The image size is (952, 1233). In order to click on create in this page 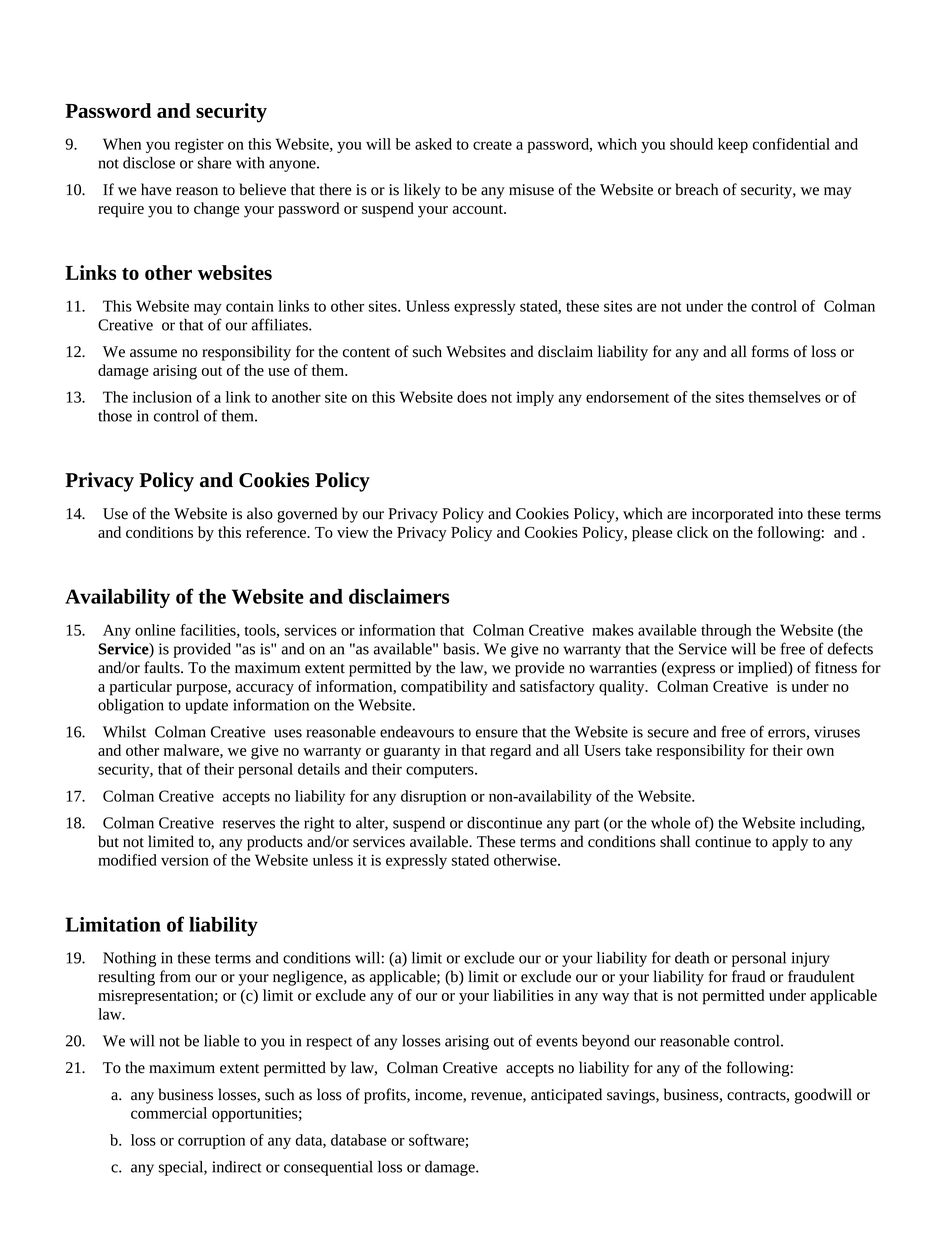, I will do `click(492, 145)`.
